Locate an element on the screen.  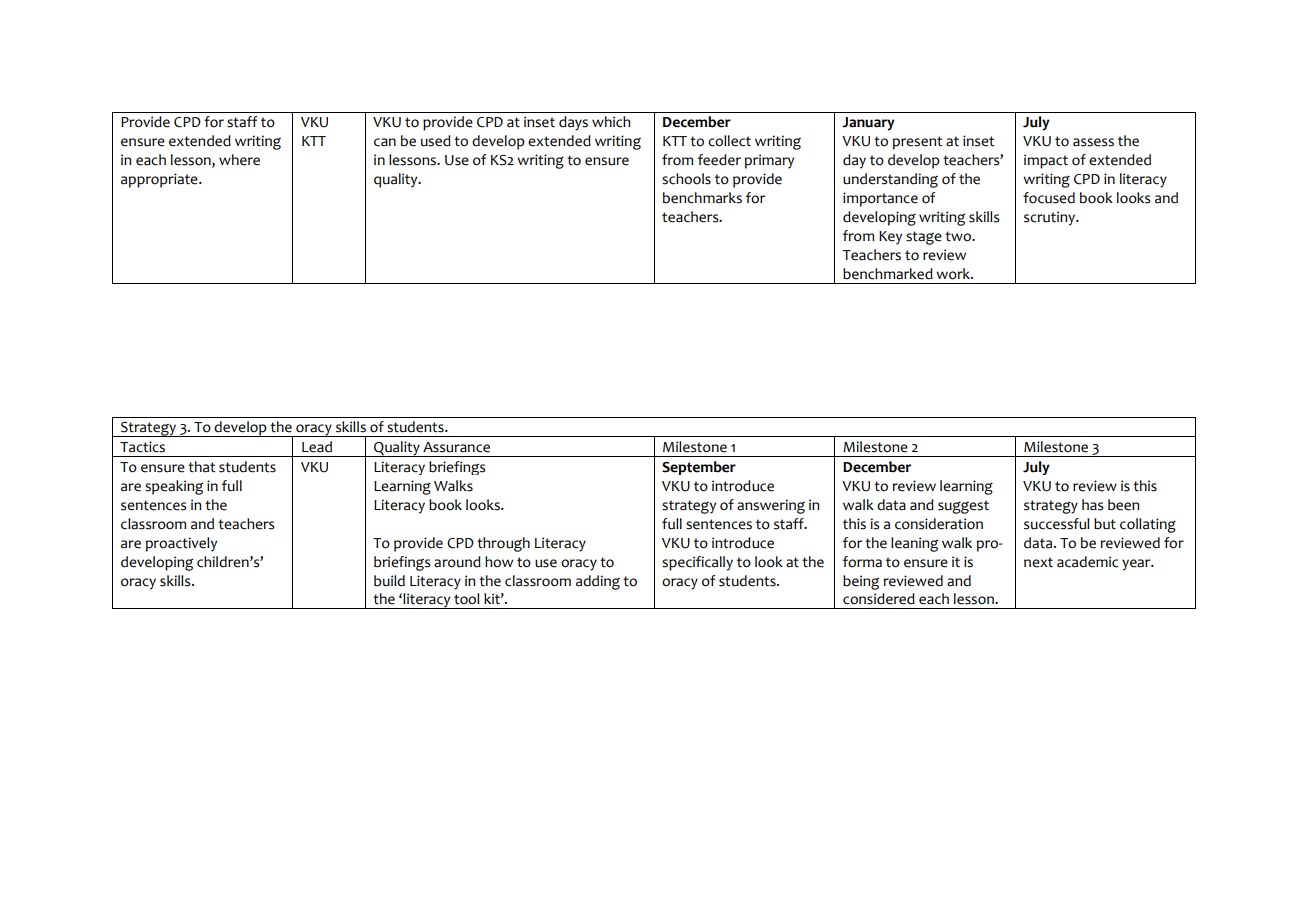
which is located at coordinates (611, 122).
